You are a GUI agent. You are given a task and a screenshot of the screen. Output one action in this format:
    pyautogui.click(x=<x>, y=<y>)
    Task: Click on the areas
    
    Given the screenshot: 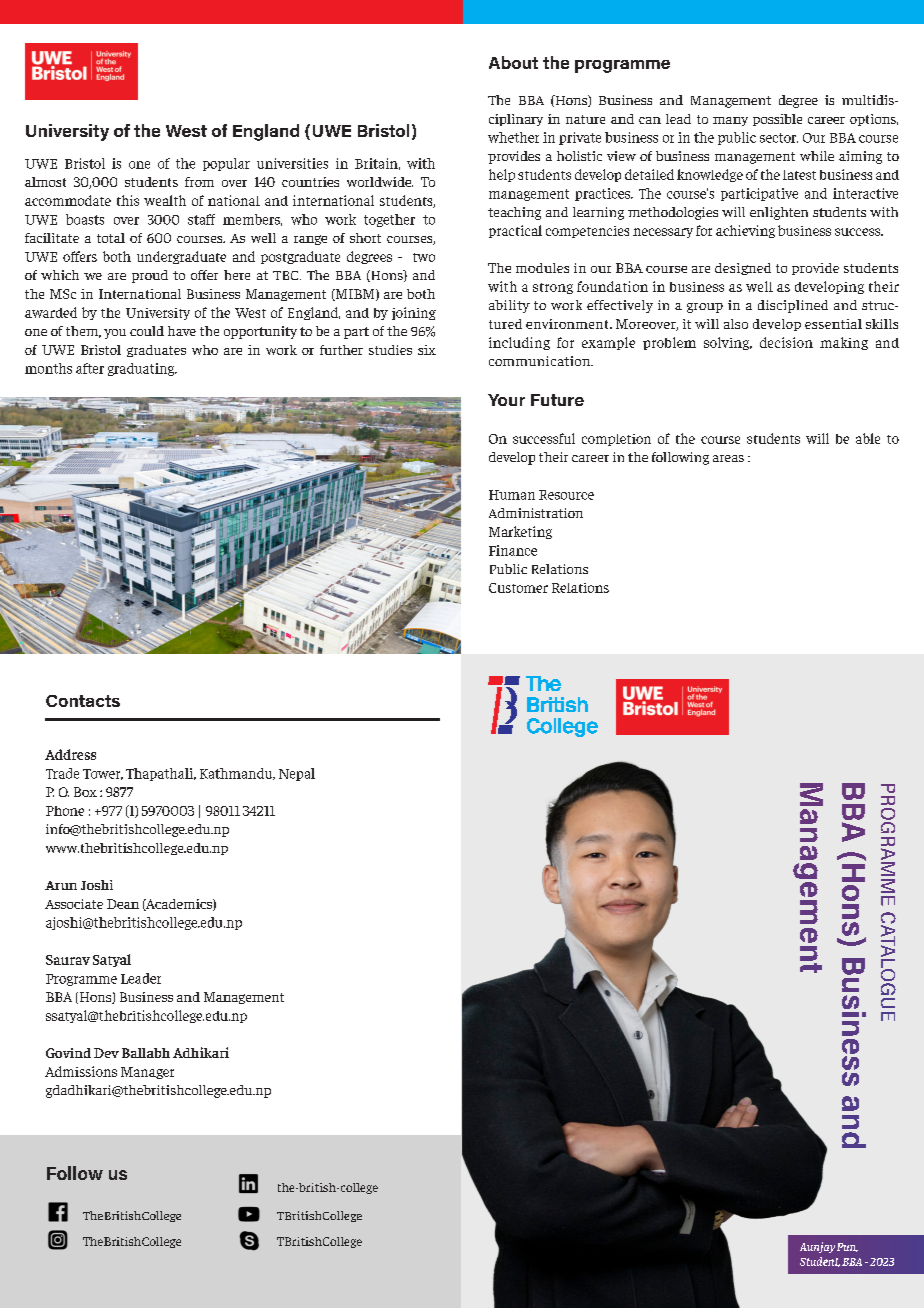 What is the action you would take?
    pyautogui.click(x=728, y=458)
